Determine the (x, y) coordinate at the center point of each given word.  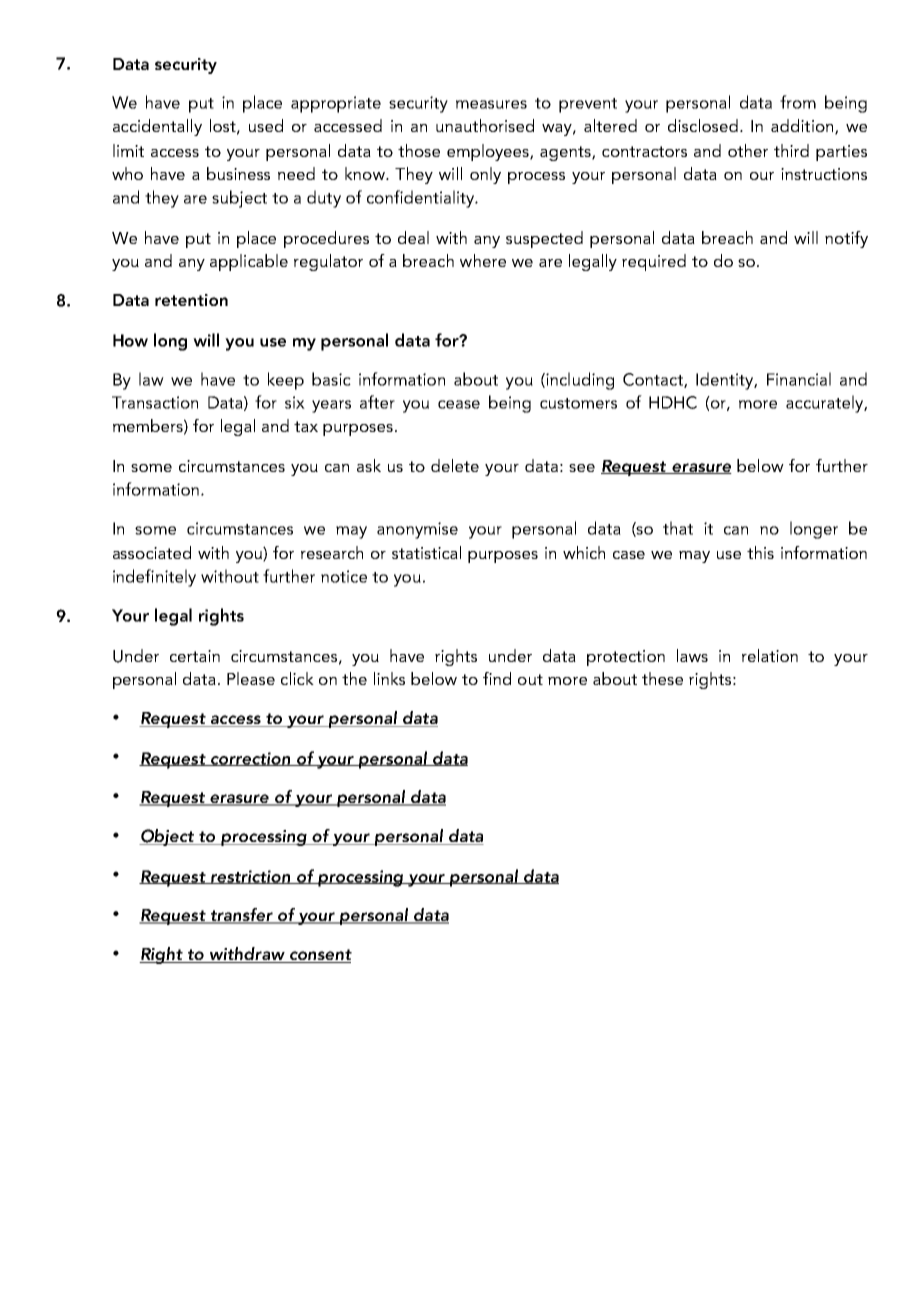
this (760, 552)
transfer (241, 916)
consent (320, 956)
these (662, 678)
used (266, 125)
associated (152, 552)
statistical (426, 552)
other (748, 150)
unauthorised (485, 125)
